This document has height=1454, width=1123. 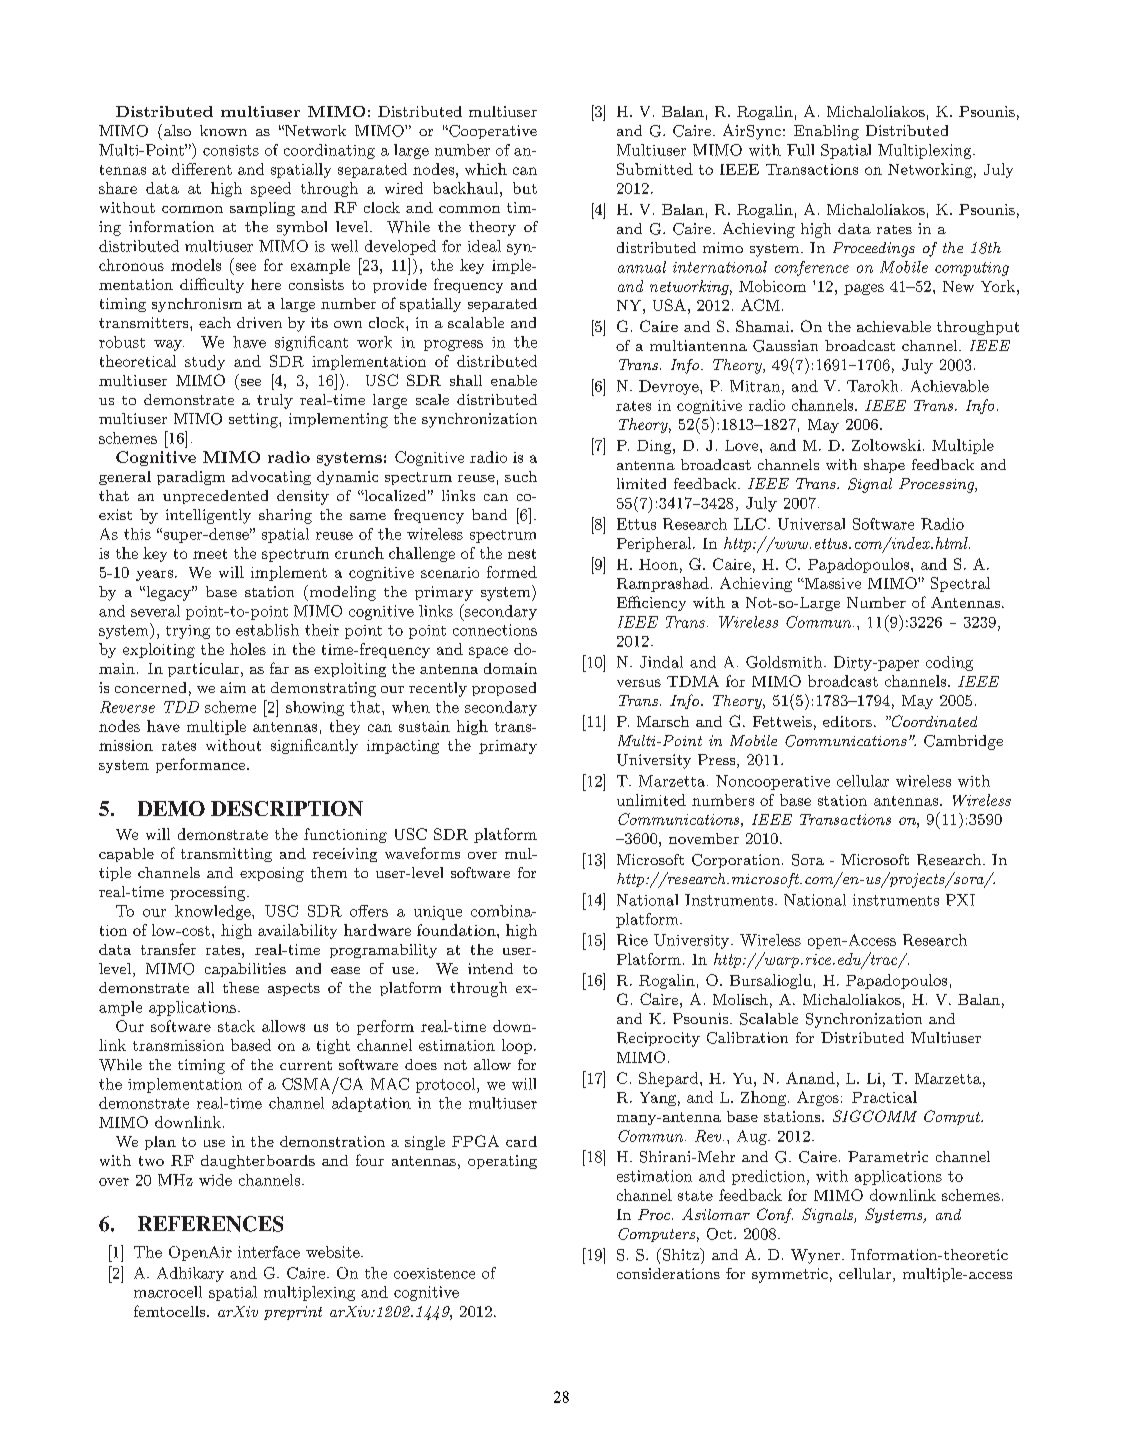 I want to click on which, so click(x=486, y=169).
